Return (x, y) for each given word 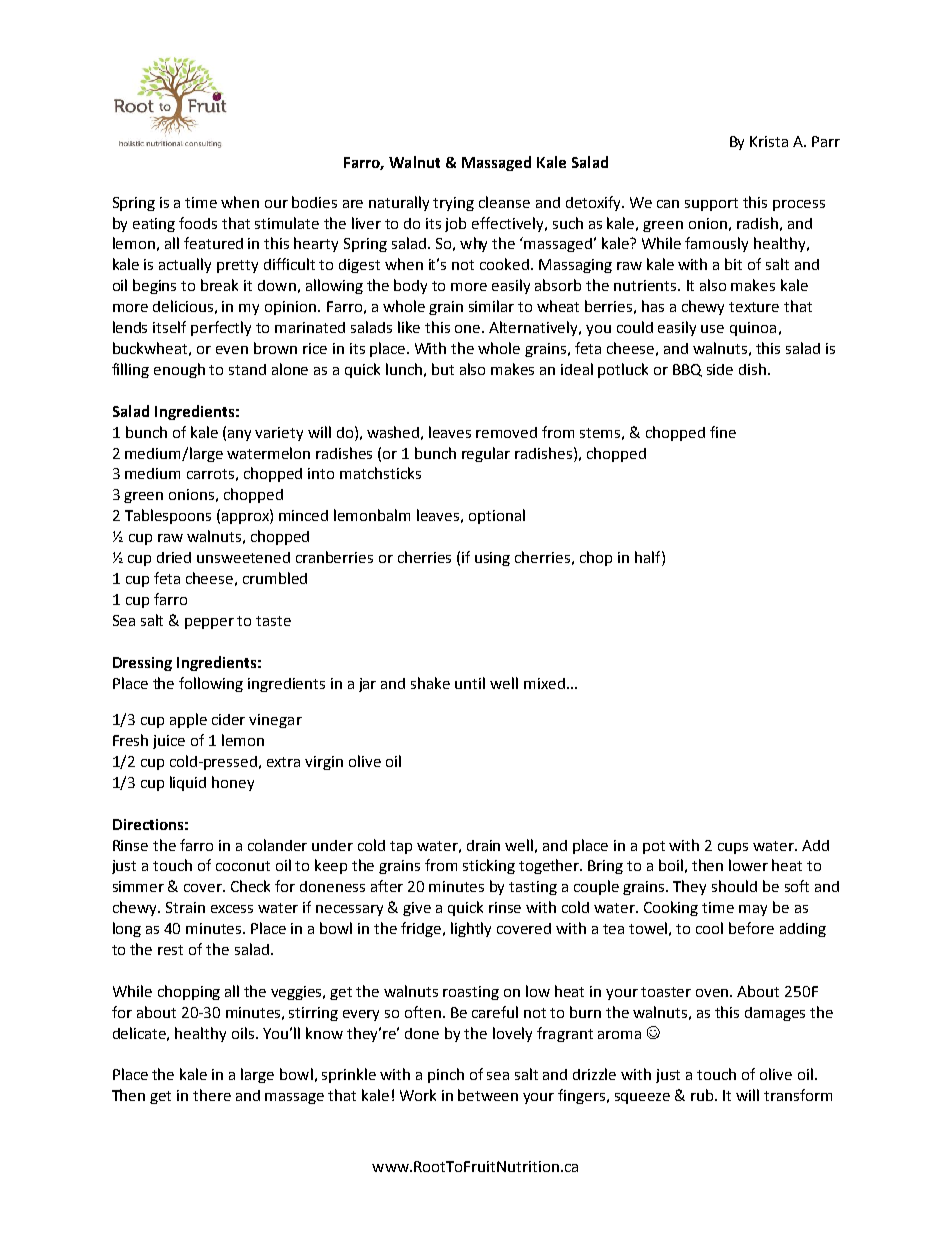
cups (733, 848)
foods (198, 223)
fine (723, 432)
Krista (769, 141)
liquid (188, 783)
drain (483, 845)
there (212, 1095)
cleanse (504, 202)
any (239, 435)
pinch (446, 1075)
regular (486, 454)
